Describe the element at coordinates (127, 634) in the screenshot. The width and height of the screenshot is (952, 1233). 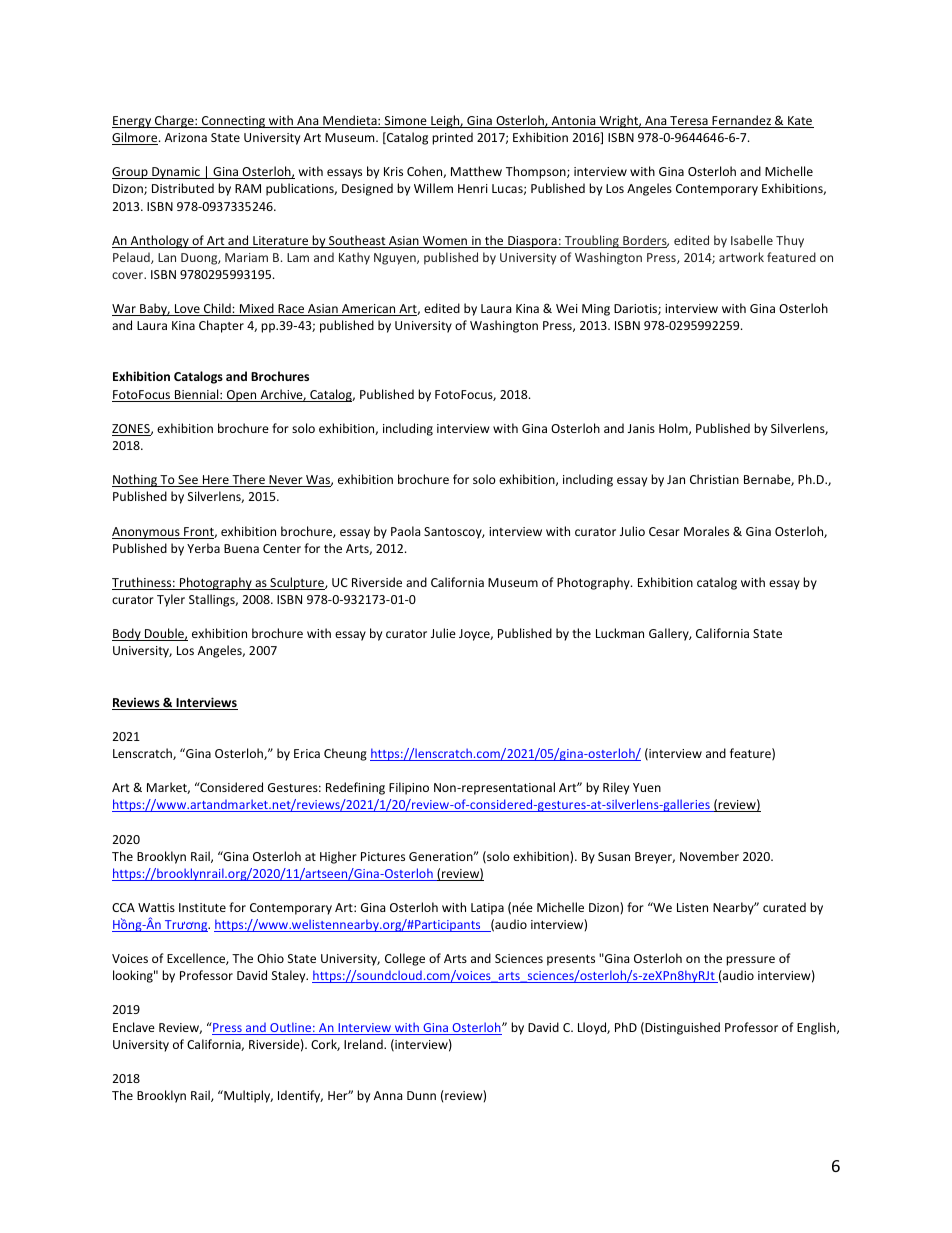
I see `Body` at that location.
